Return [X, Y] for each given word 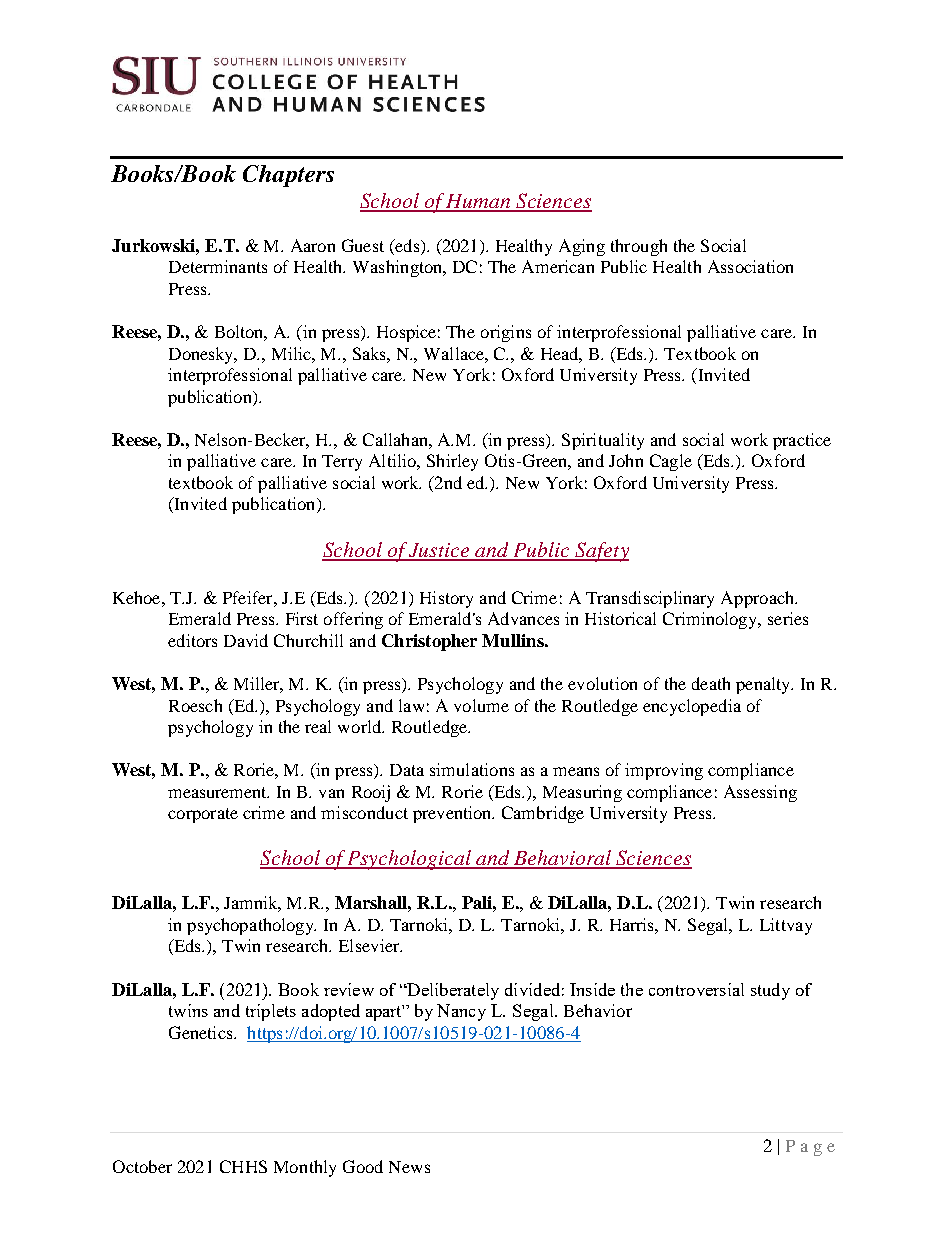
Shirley [452, 462]
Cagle [671, 462]
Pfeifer [249, 597]
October [142, 1166]
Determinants [218, 266]
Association [750, 266]
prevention [453, 814]
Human [479, 202]
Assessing [760, 793]
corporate [203, 815]
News [409, 1167]
